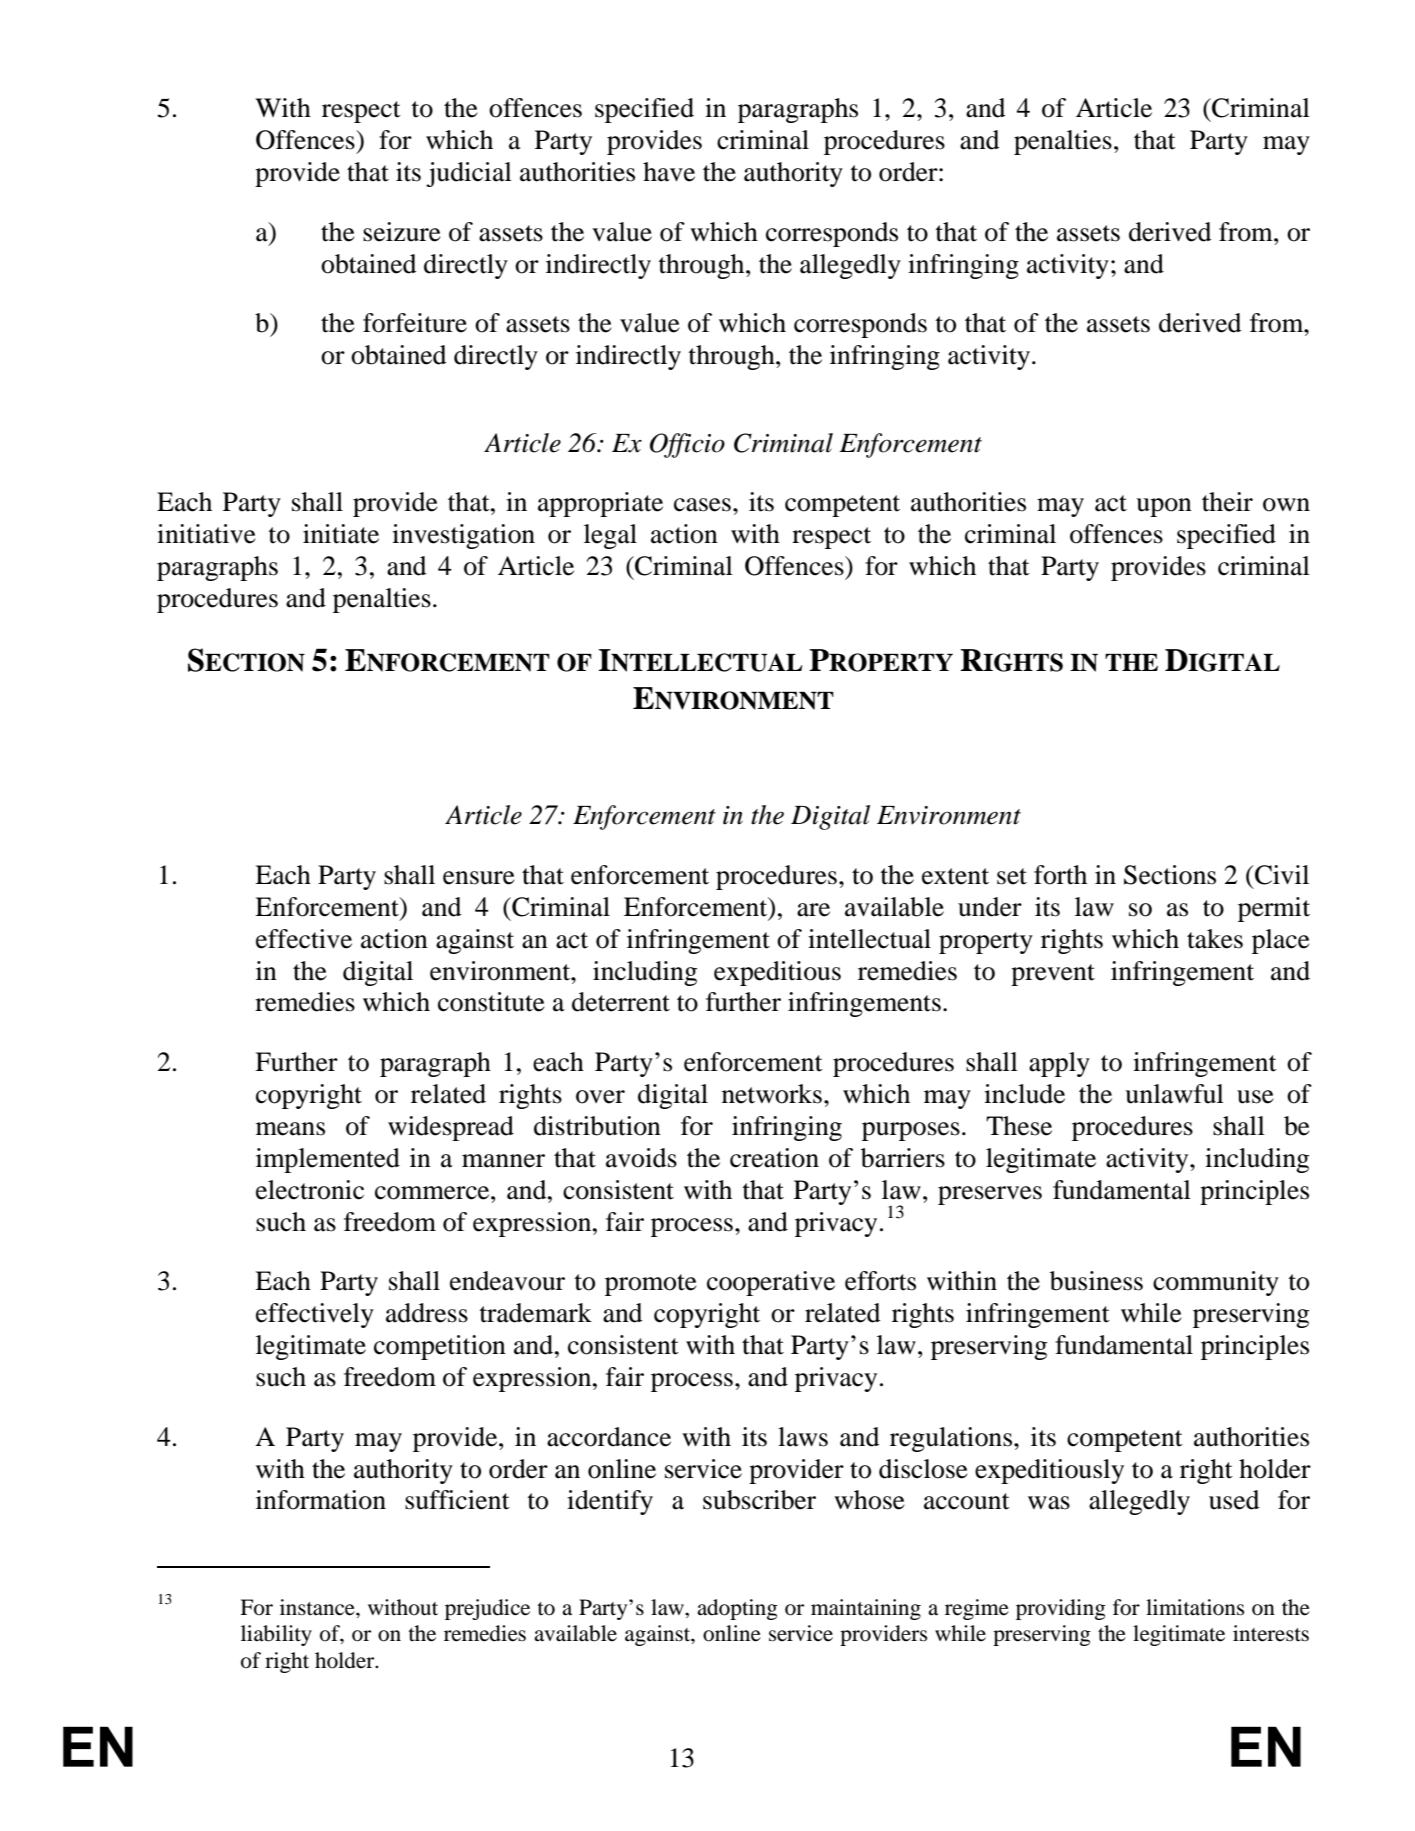  Describe the element at coordinates (479, 878) in the page. I see `ensure` at that location.
